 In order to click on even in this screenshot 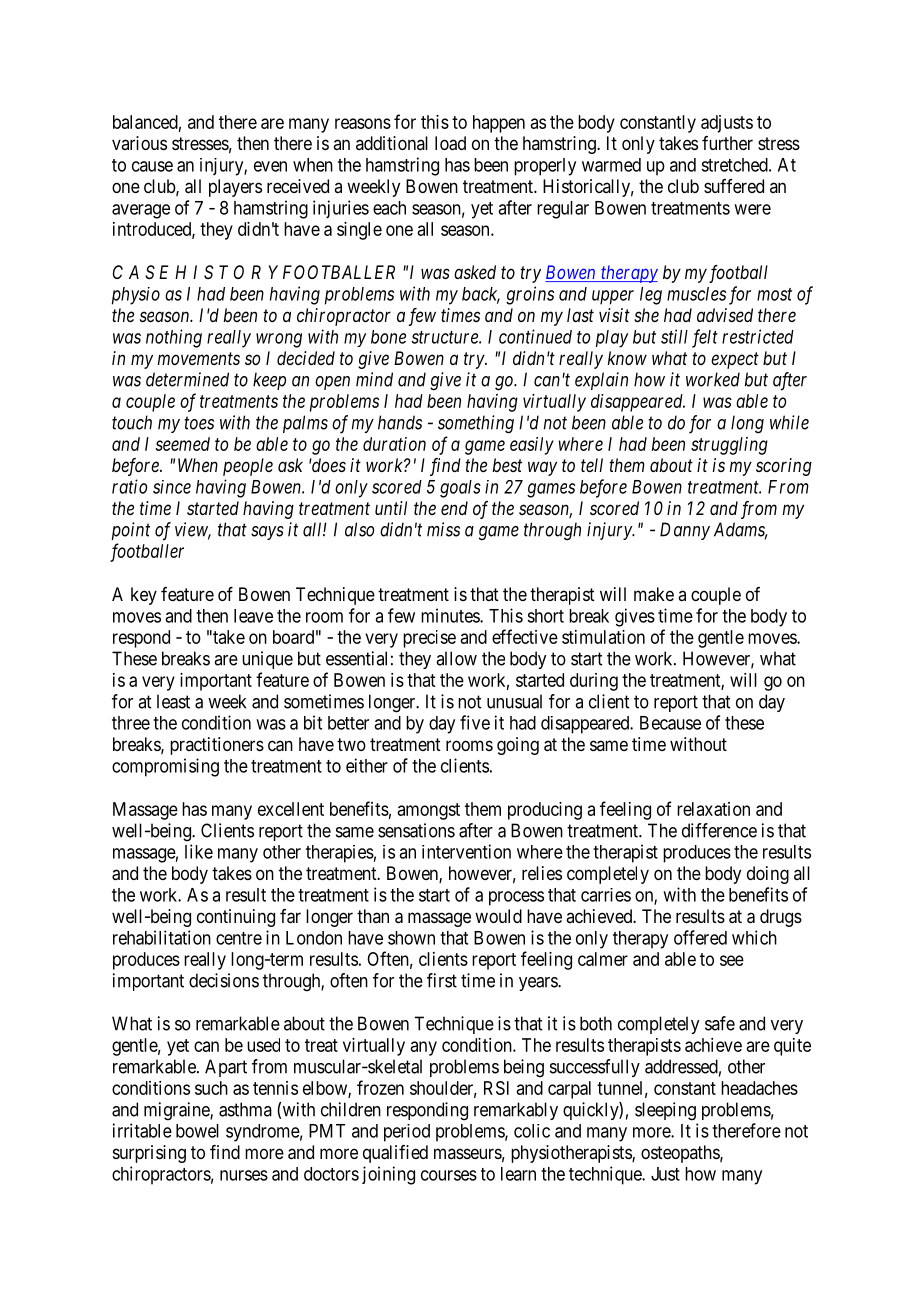, I will do `click(270, 166)`.
